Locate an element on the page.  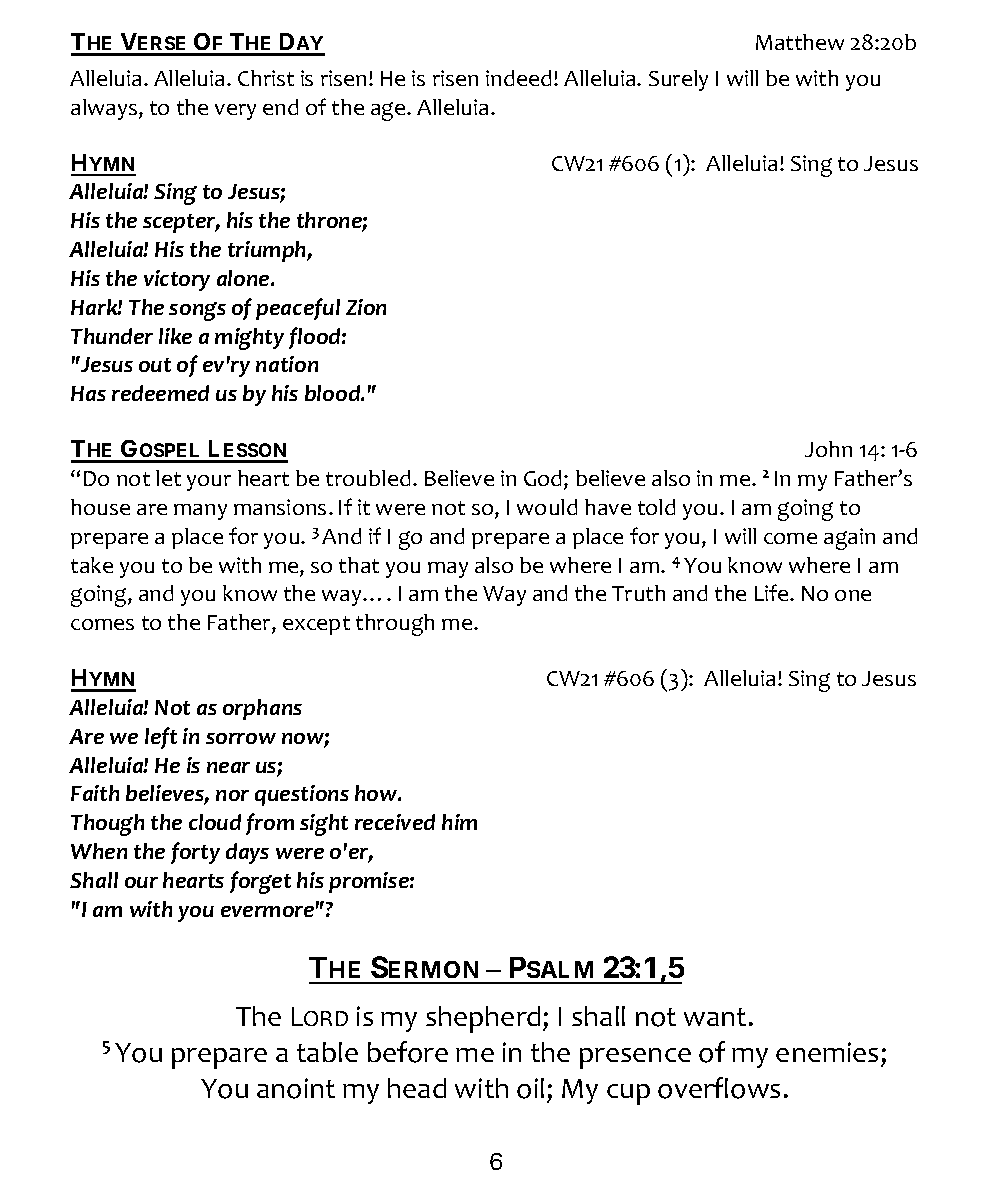
very is located at coordinates (235, 112).
